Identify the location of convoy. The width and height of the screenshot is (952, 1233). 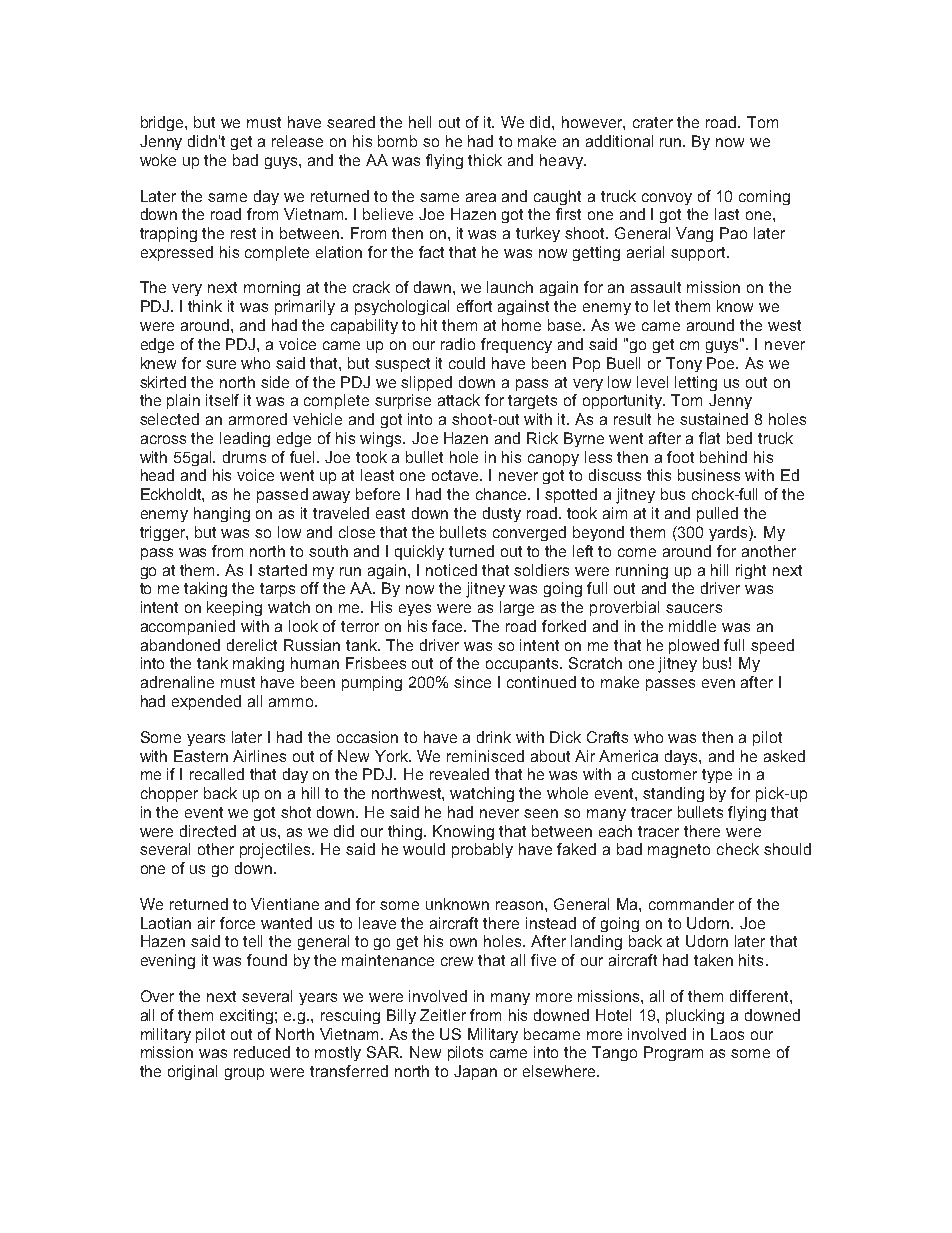
(667, 199).
